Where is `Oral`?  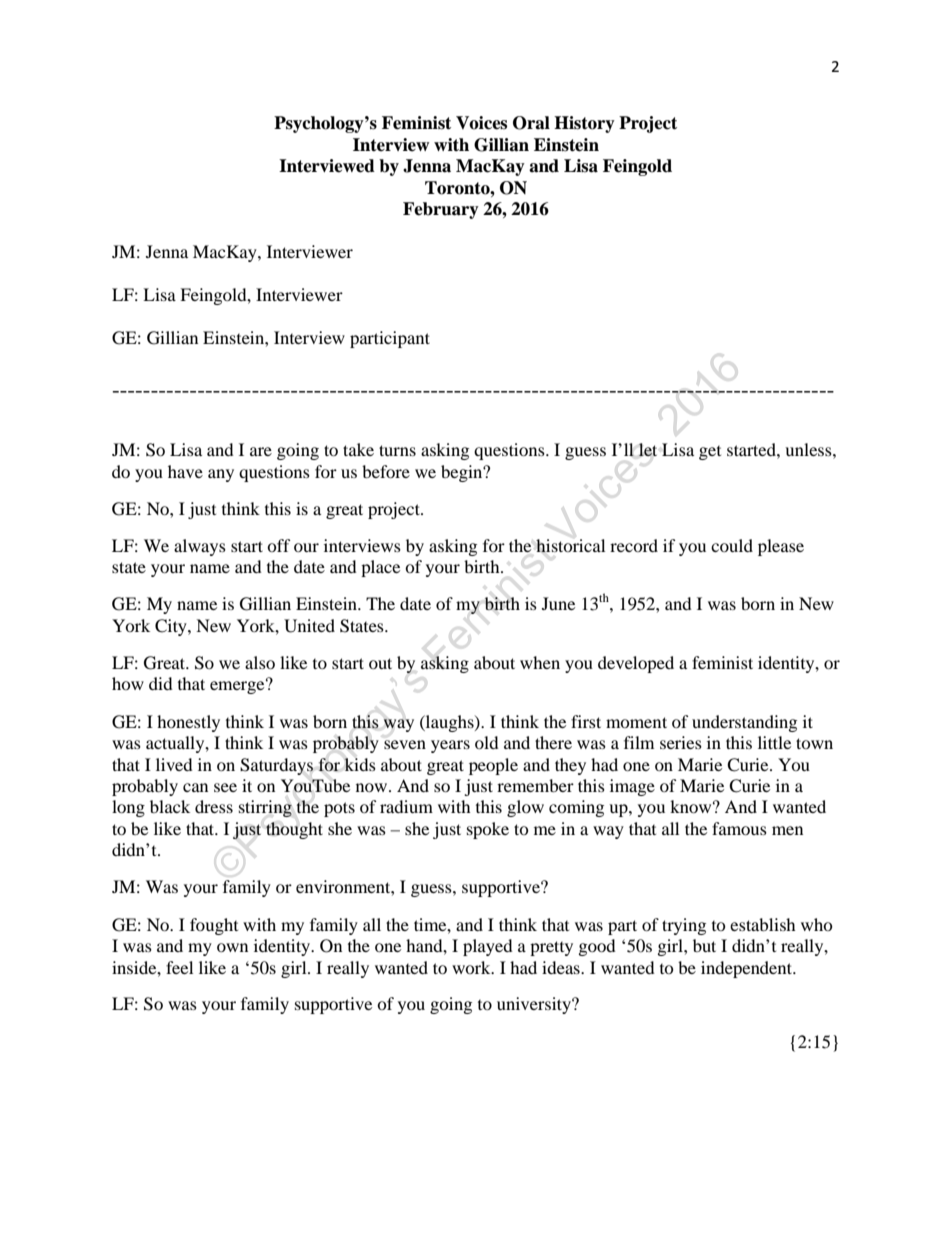 Oral is located at coordinates (531, 123).
